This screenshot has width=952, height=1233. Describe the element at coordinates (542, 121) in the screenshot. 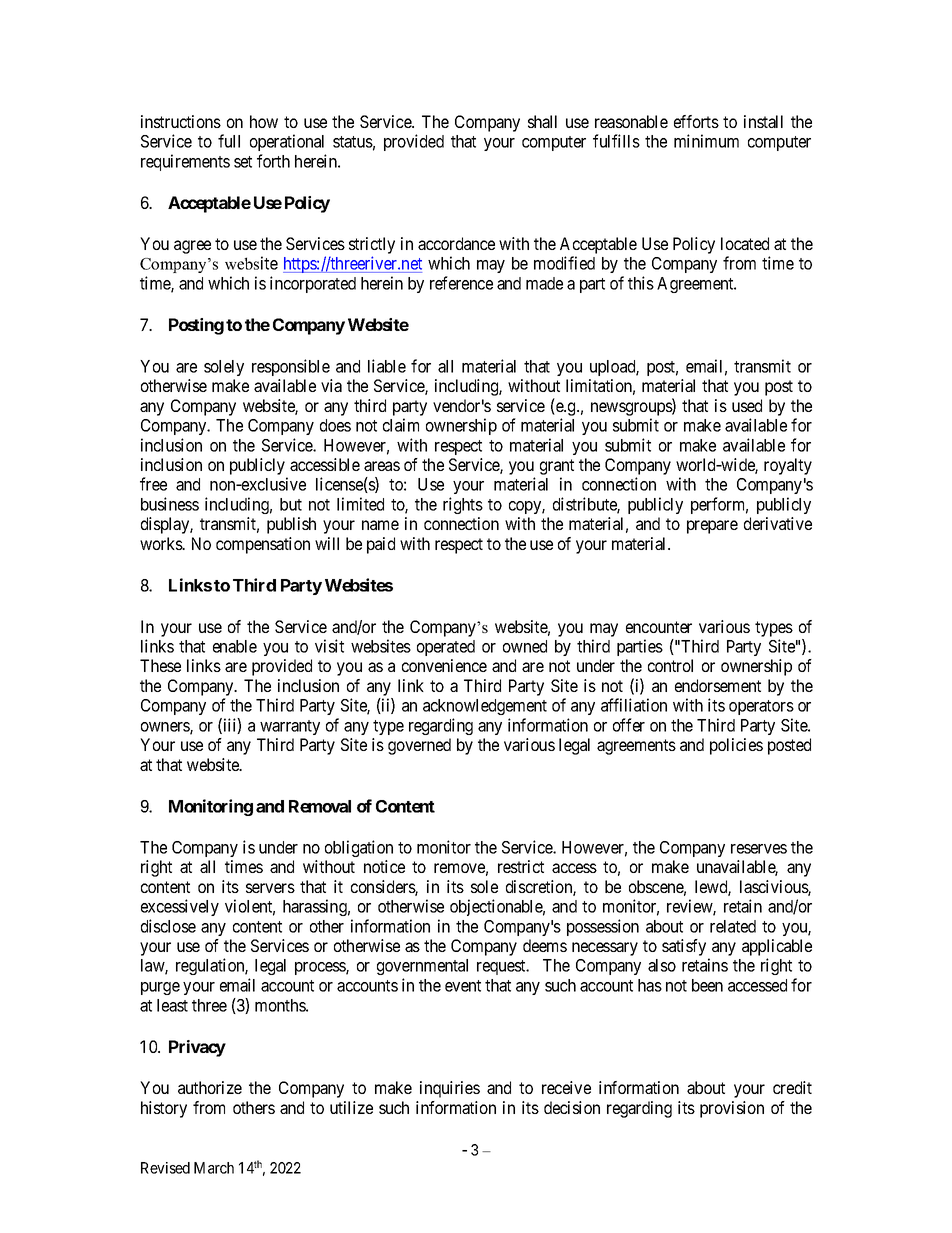

I see `shall` at that location.
